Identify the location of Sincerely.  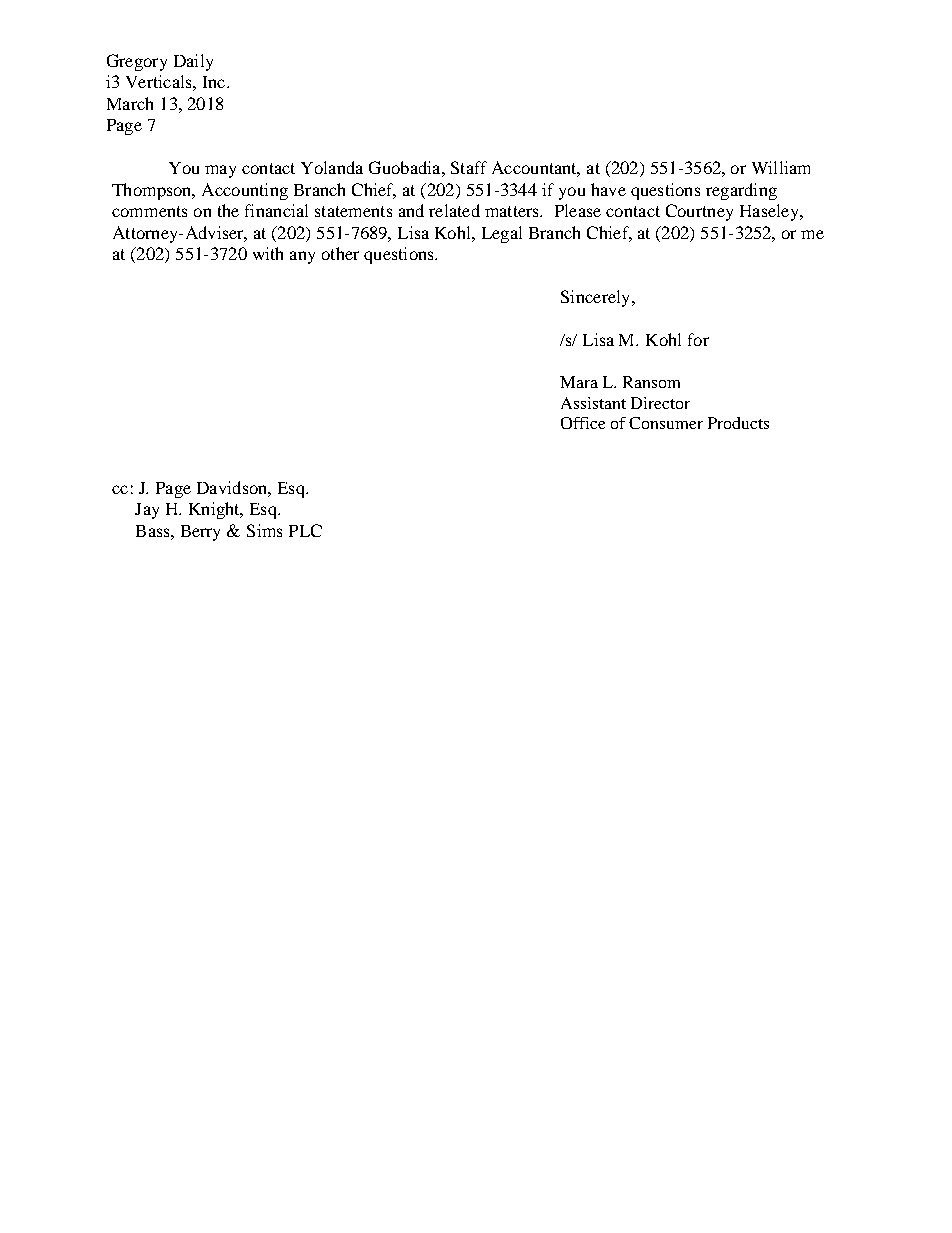
(597, 298).
